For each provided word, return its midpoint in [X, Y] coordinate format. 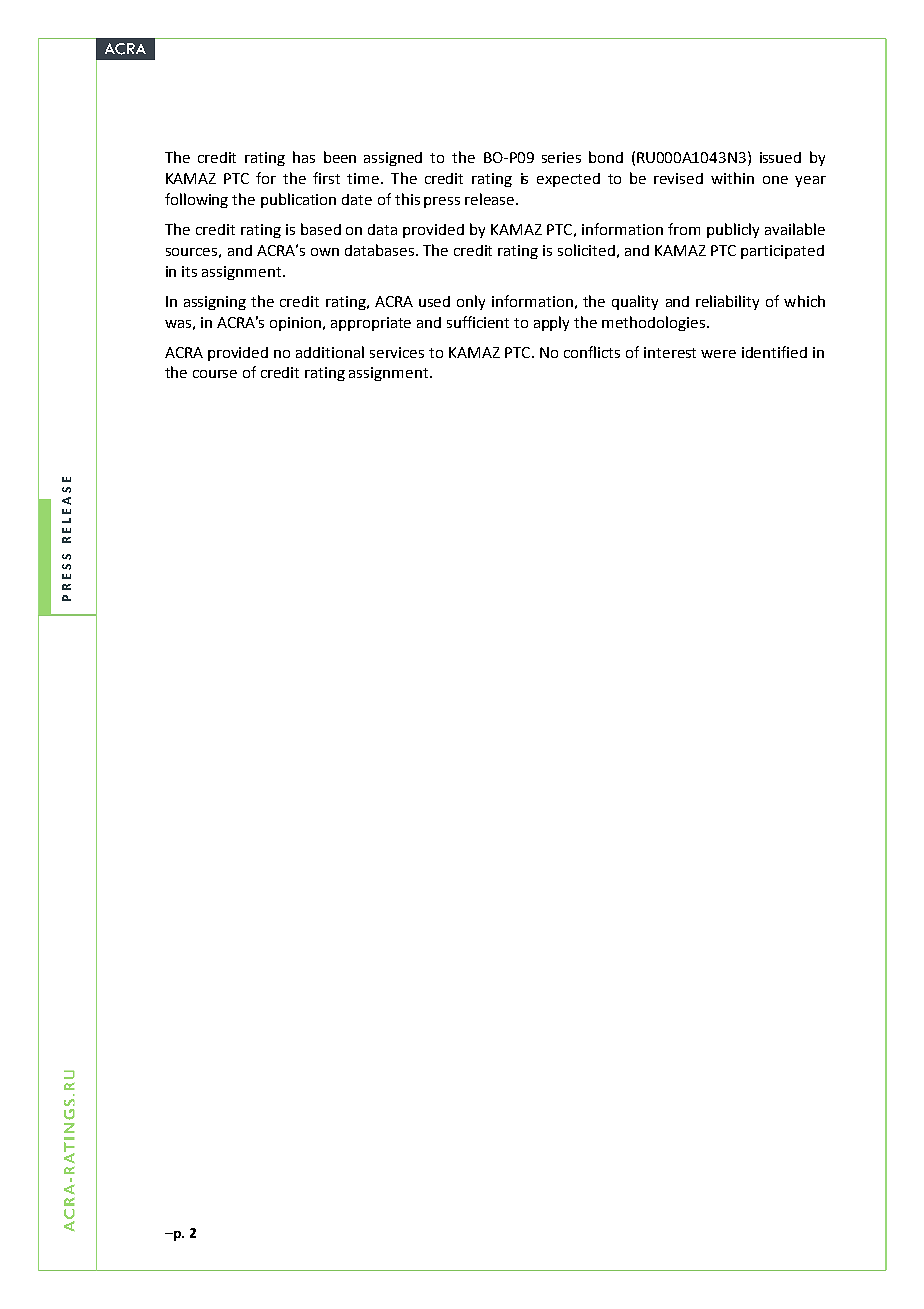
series [561, 157]
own [325, 252]
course [215, 374]
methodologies [655, 323]
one [775, 180]
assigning [215, 303]
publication [298, 200]
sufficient [478, 322]
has [304, 157]
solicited [586, 250]
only [471, 302]
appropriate [371, 324]
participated [782, 252]
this [407, 199]
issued [780, 157]
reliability [727, 302]
